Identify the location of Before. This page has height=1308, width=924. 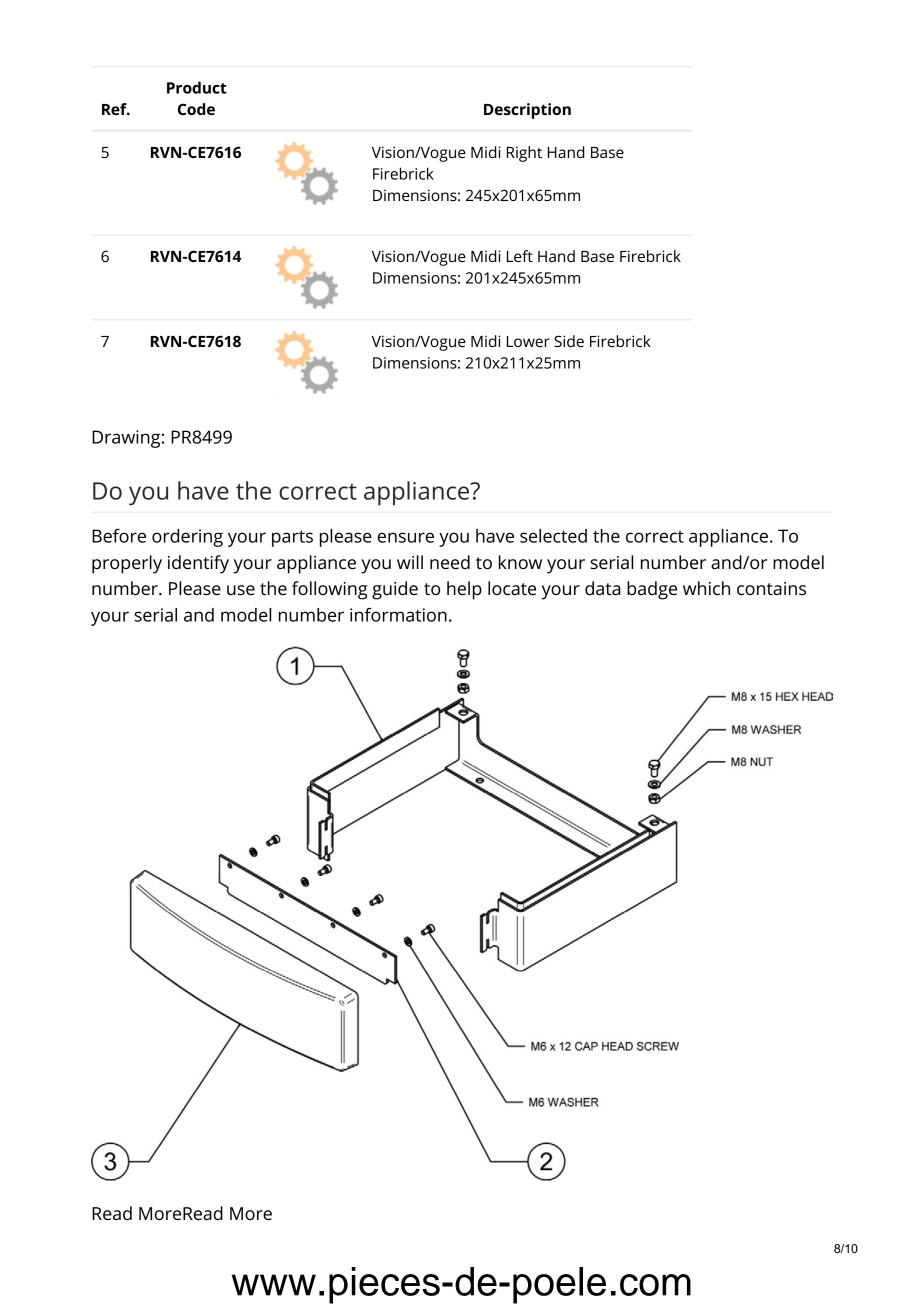
(119, 535).
